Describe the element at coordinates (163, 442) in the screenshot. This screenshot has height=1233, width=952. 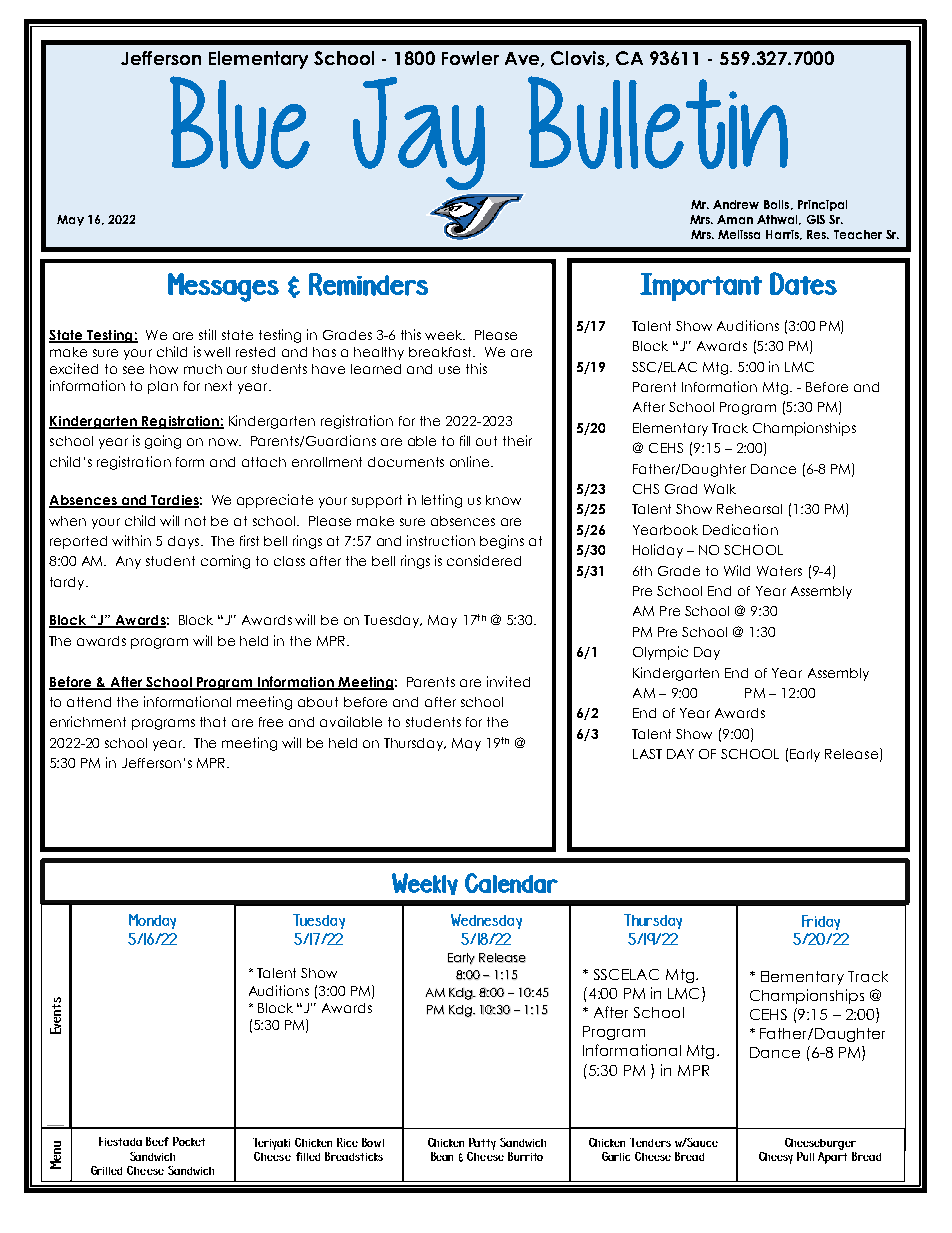
I see `going` at that location.
